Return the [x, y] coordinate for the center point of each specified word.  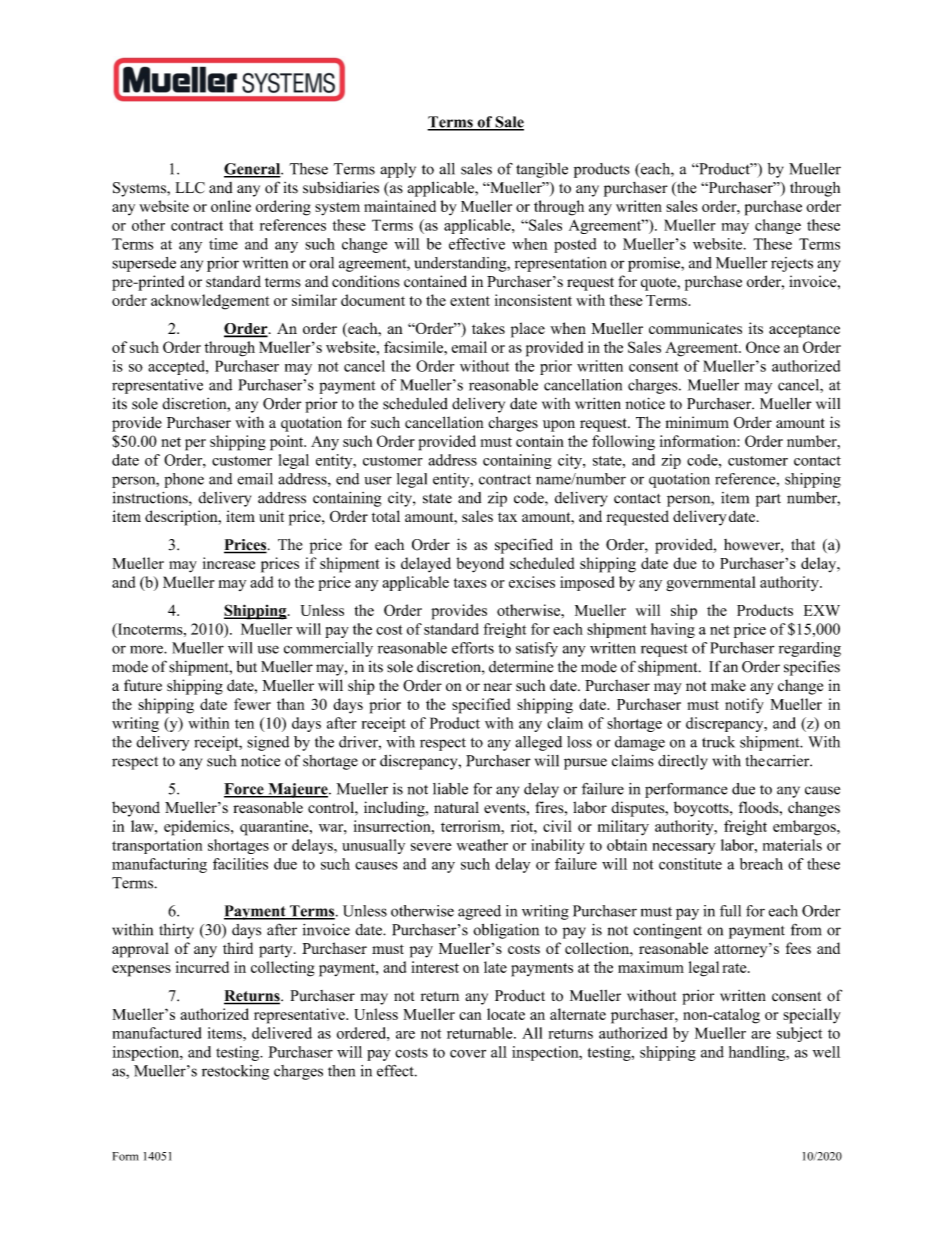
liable [450, 789]
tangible [542, 170]
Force [245, 790]
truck [718, 742]
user [378, 480]
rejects [792, 264]
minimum [697, 422]
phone [184, 480]
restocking [235, 1072]
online [231, 206]
